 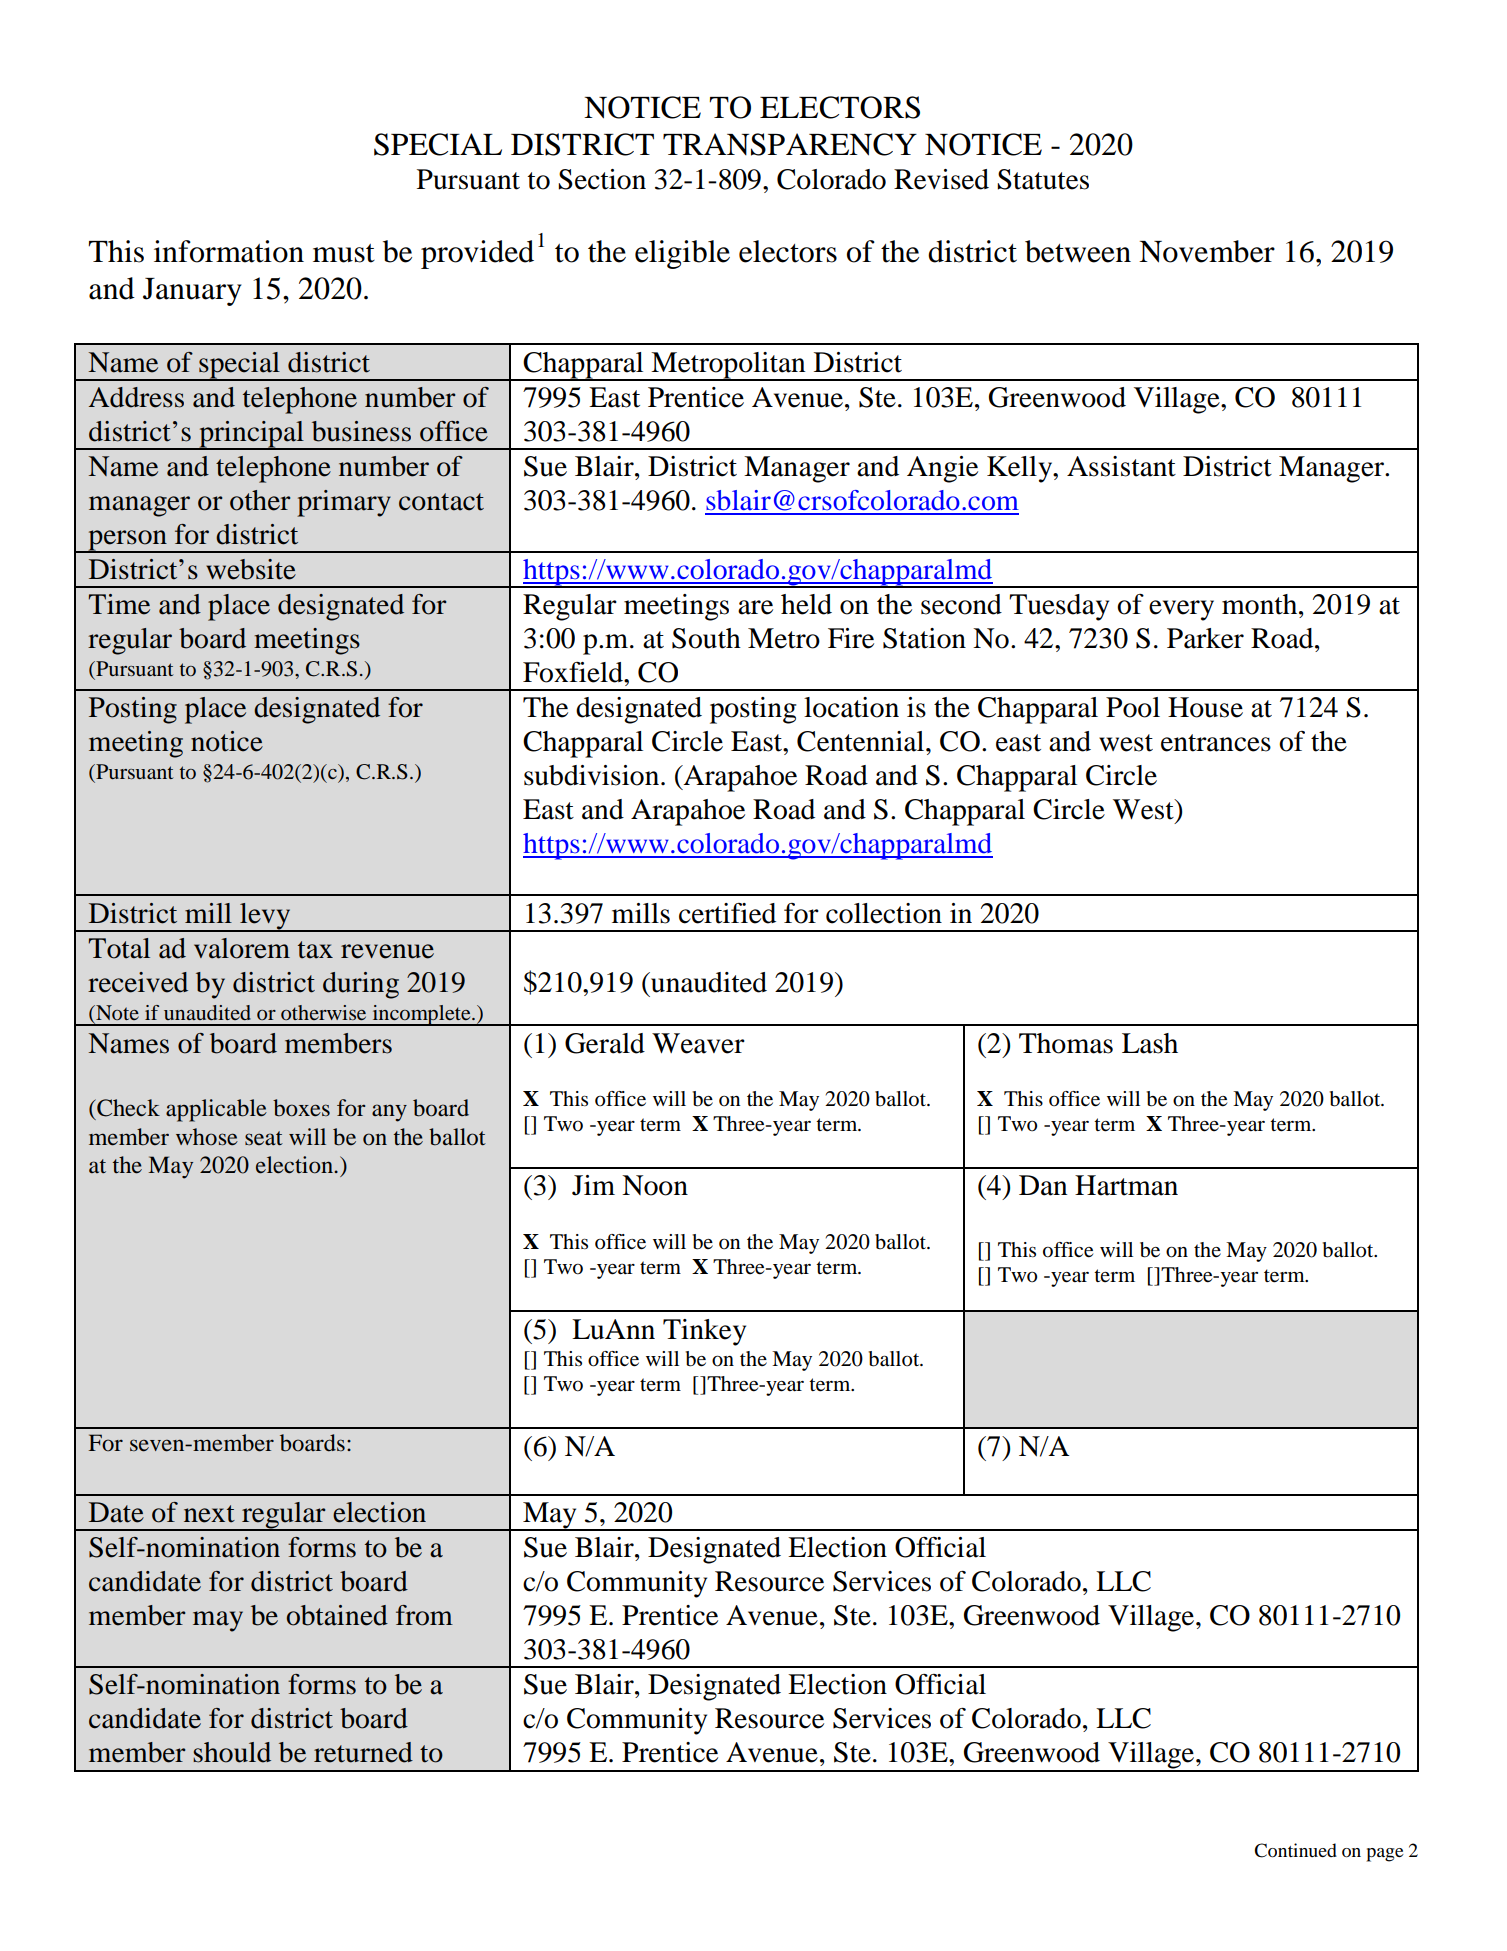 What do you see at coordinates (229, 251) in the screenshot?
I see `information` at bounding box center [229, 251].
